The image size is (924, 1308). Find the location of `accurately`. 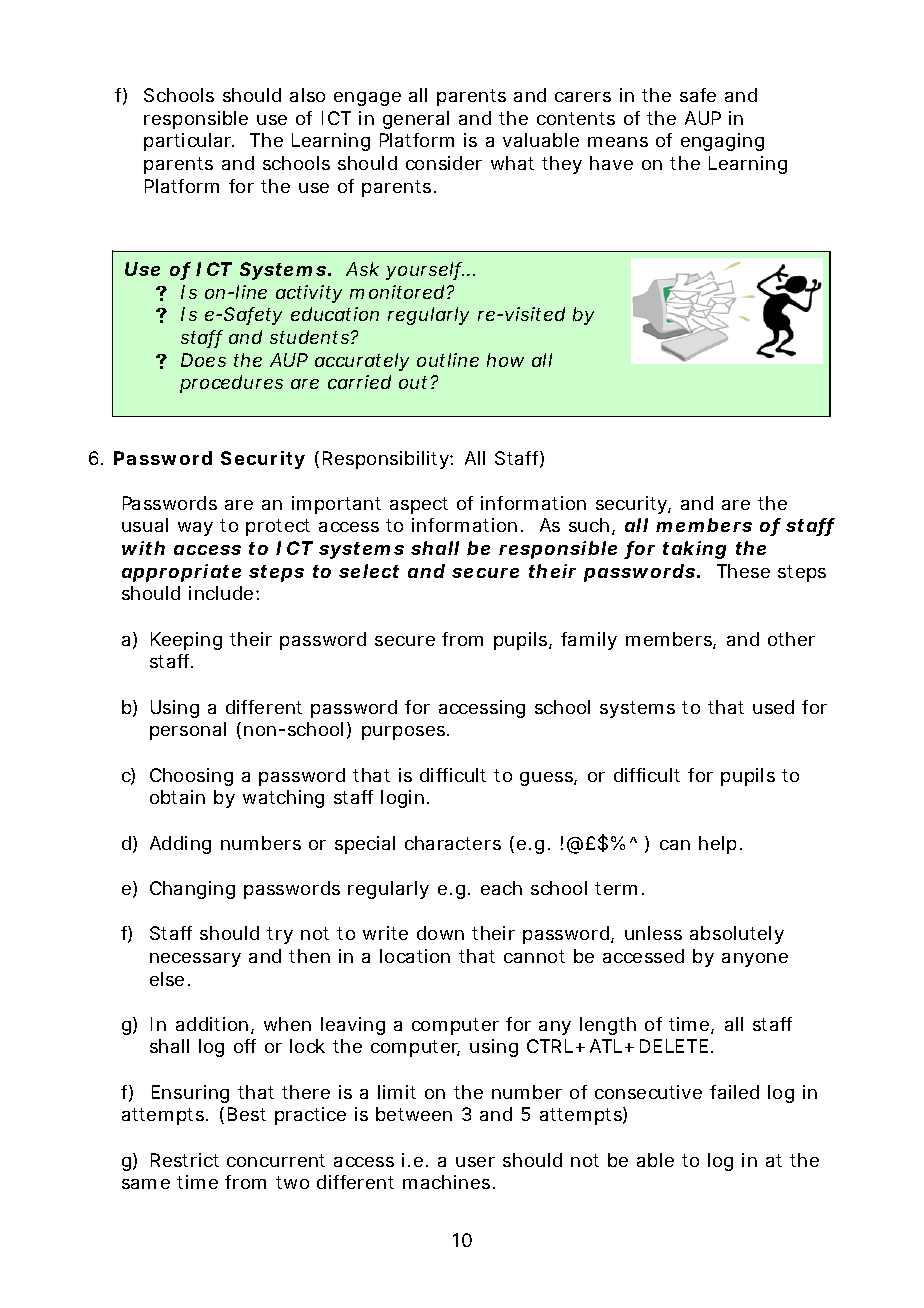

accurately is located at coordinates (362, 362).
